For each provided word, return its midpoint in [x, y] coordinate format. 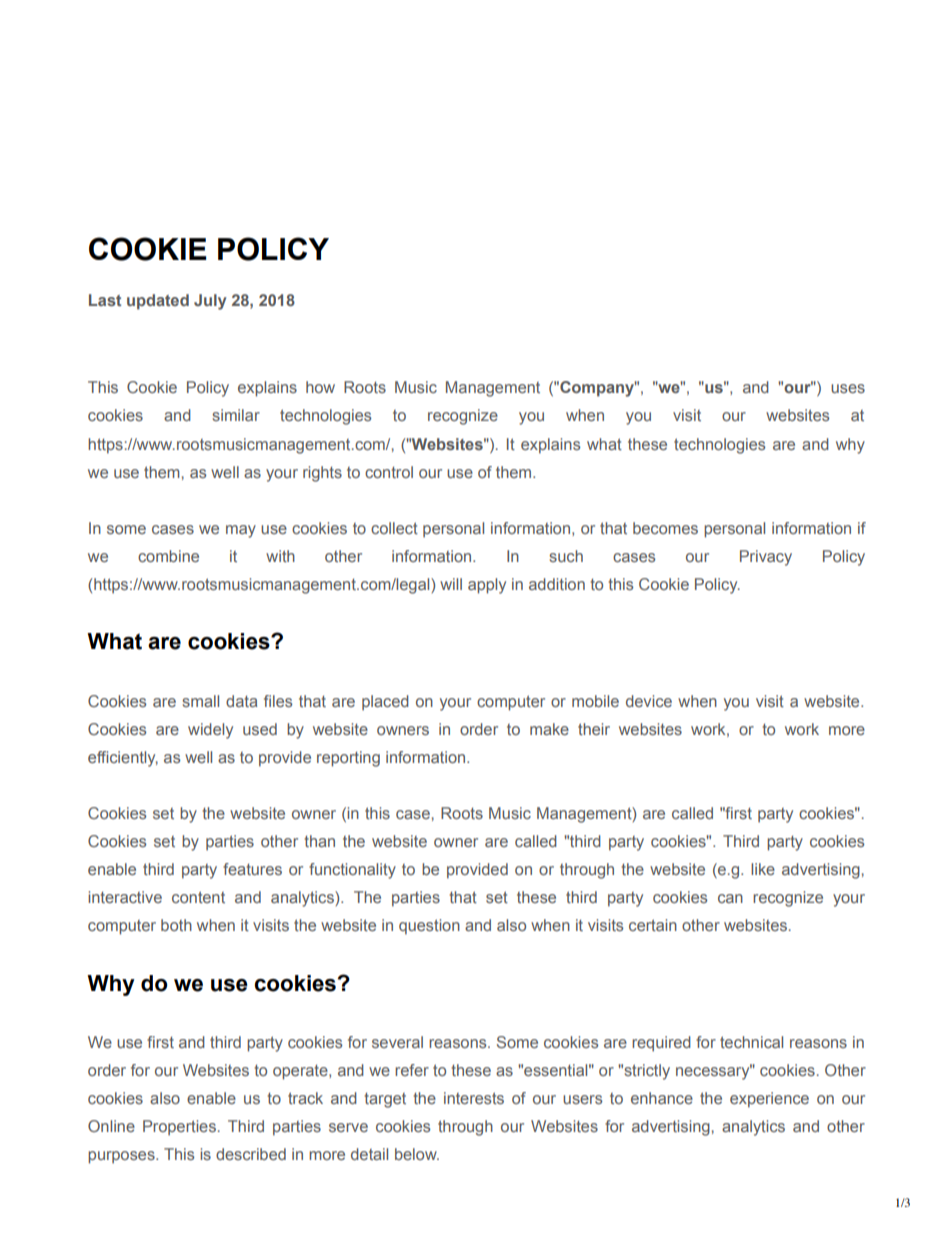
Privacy [766, 558]
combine [168, 556]
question [429, 927]
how [320, 387]
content [198, 897]
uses [848, 388]
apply [487, 586]
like [763, 869]
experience [769, 1100]
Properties [179, 1128]
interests [474, 1098]
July [210, 302]
